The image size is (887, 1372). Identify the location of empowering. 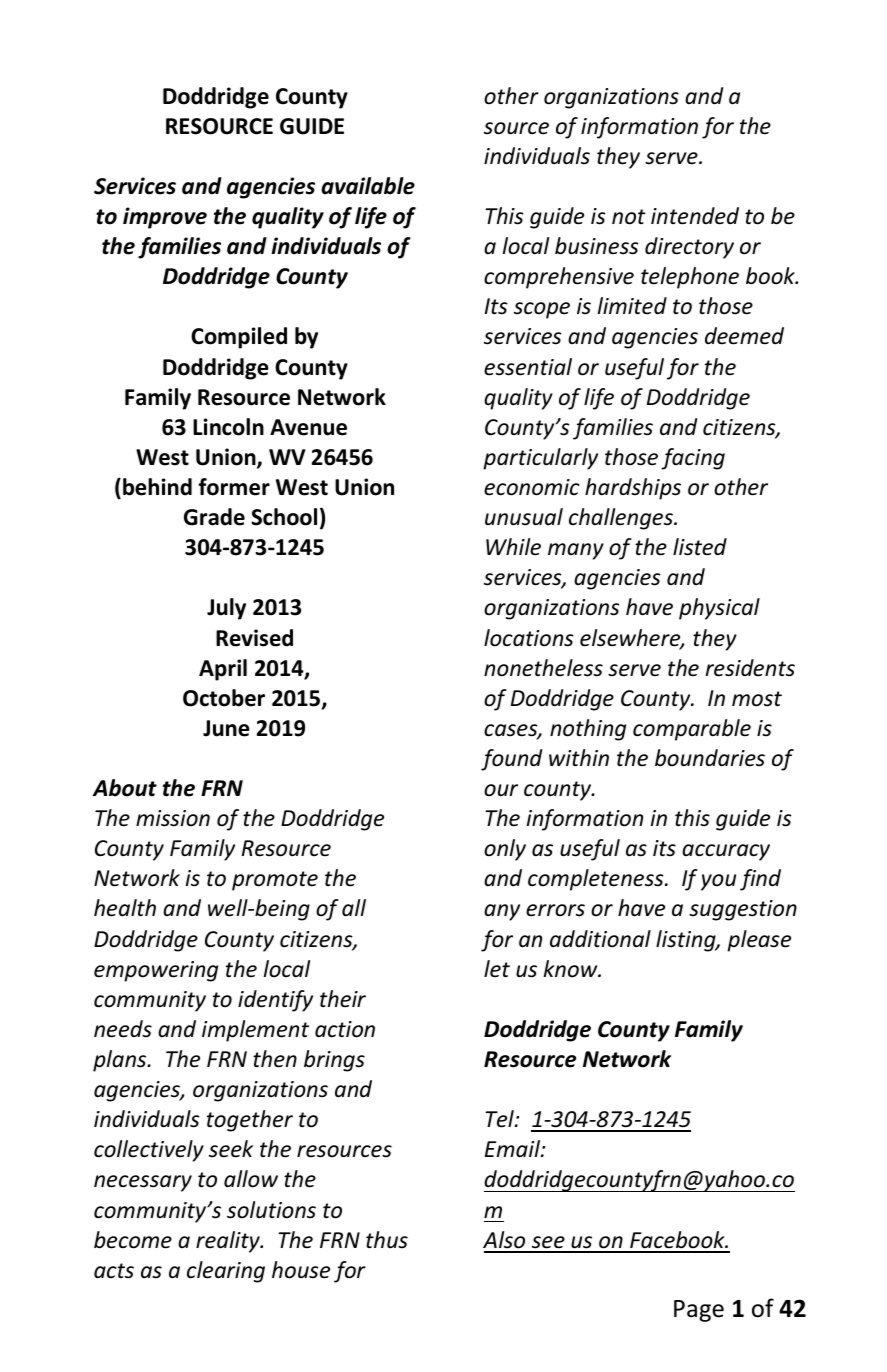
(156, 971).
